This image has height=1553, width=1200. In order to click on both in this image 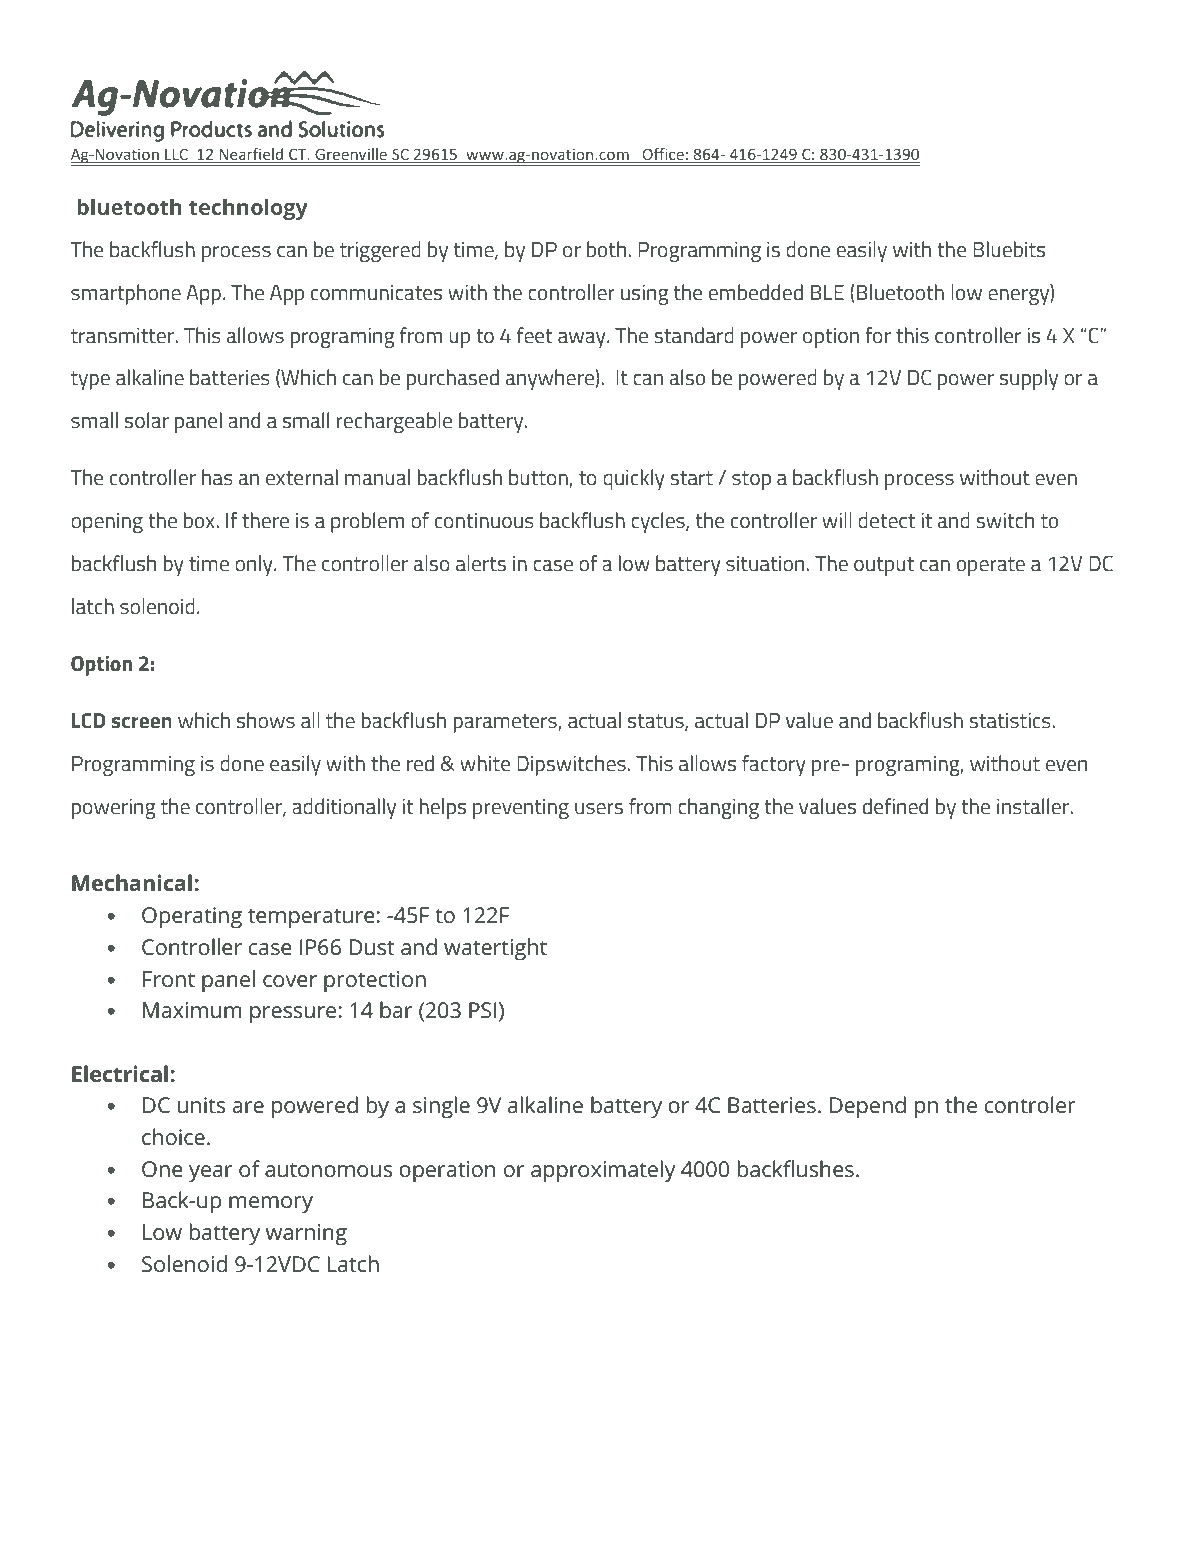, I will do `click(606, 249)`.
